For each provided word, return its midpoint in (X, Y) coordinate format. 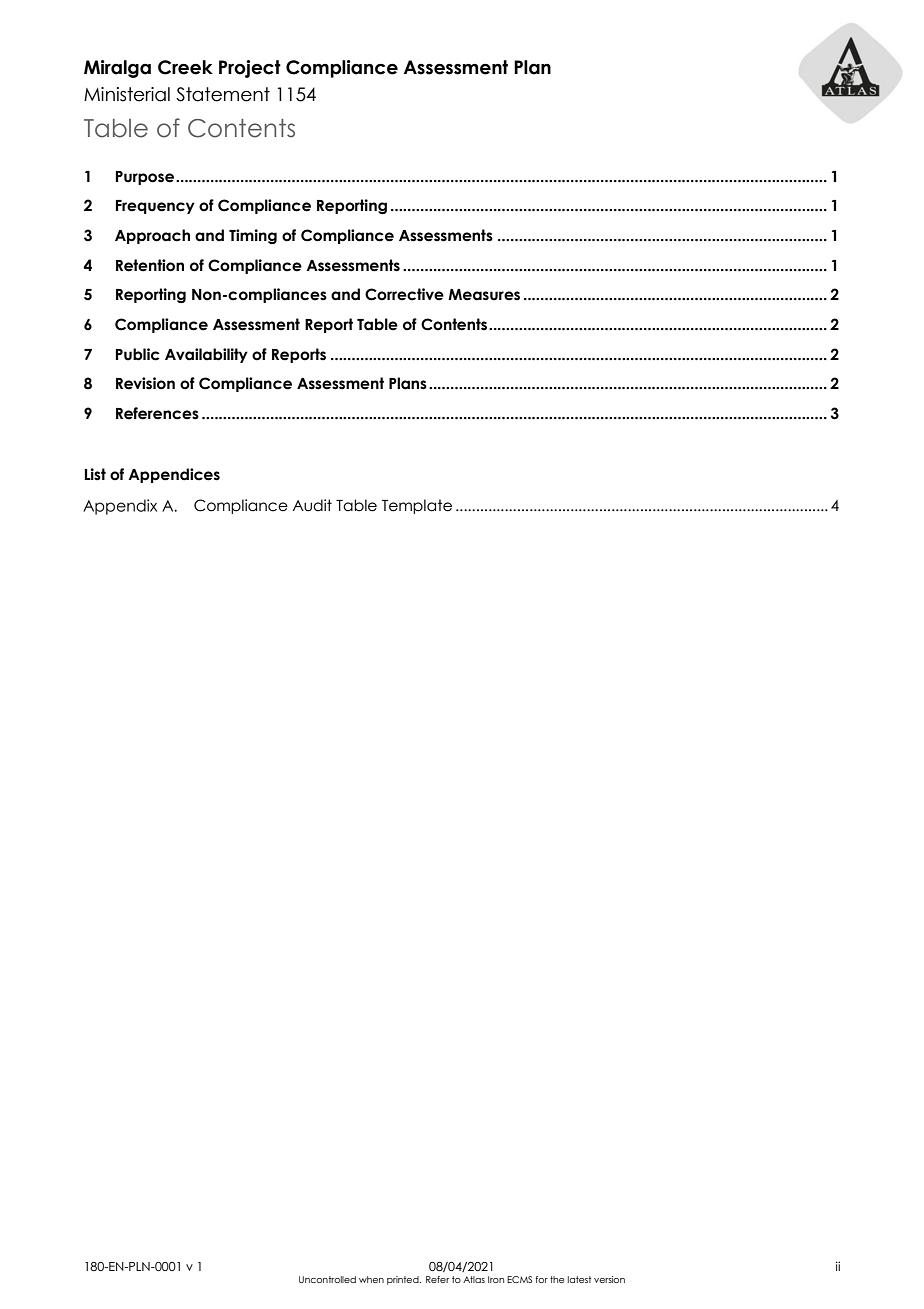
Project (250, 69)
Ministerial (127, 94)
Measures (484, 295)
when (371, 1279)
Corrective (404, 294)
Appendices (174, 475)
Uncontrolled (327, 1279)
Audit (312, 505)
